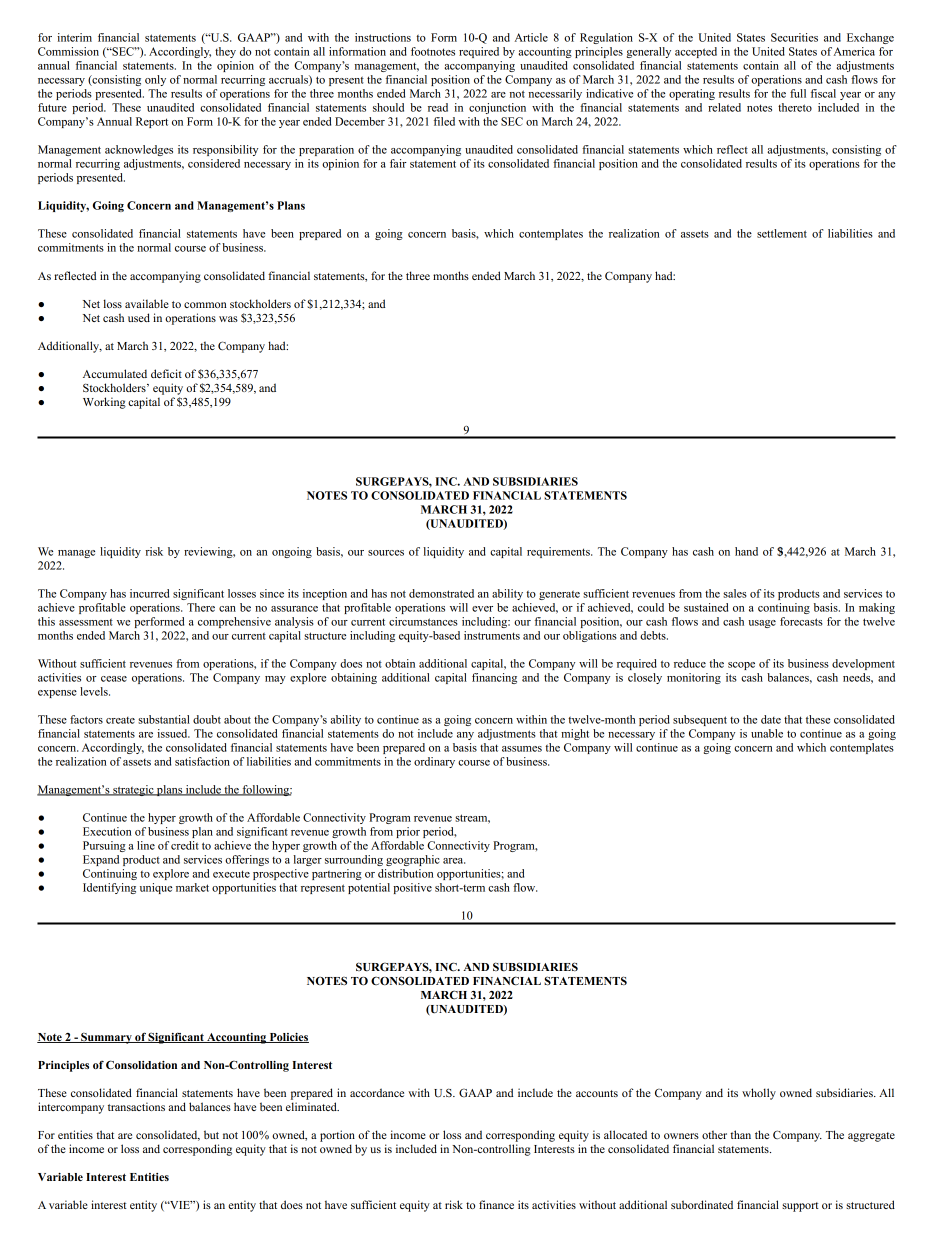 The height and width of the screenshot is (1233, 952). Describe the element at coordinates (767, 733) in the screenshot. I see `unable` at that location.
